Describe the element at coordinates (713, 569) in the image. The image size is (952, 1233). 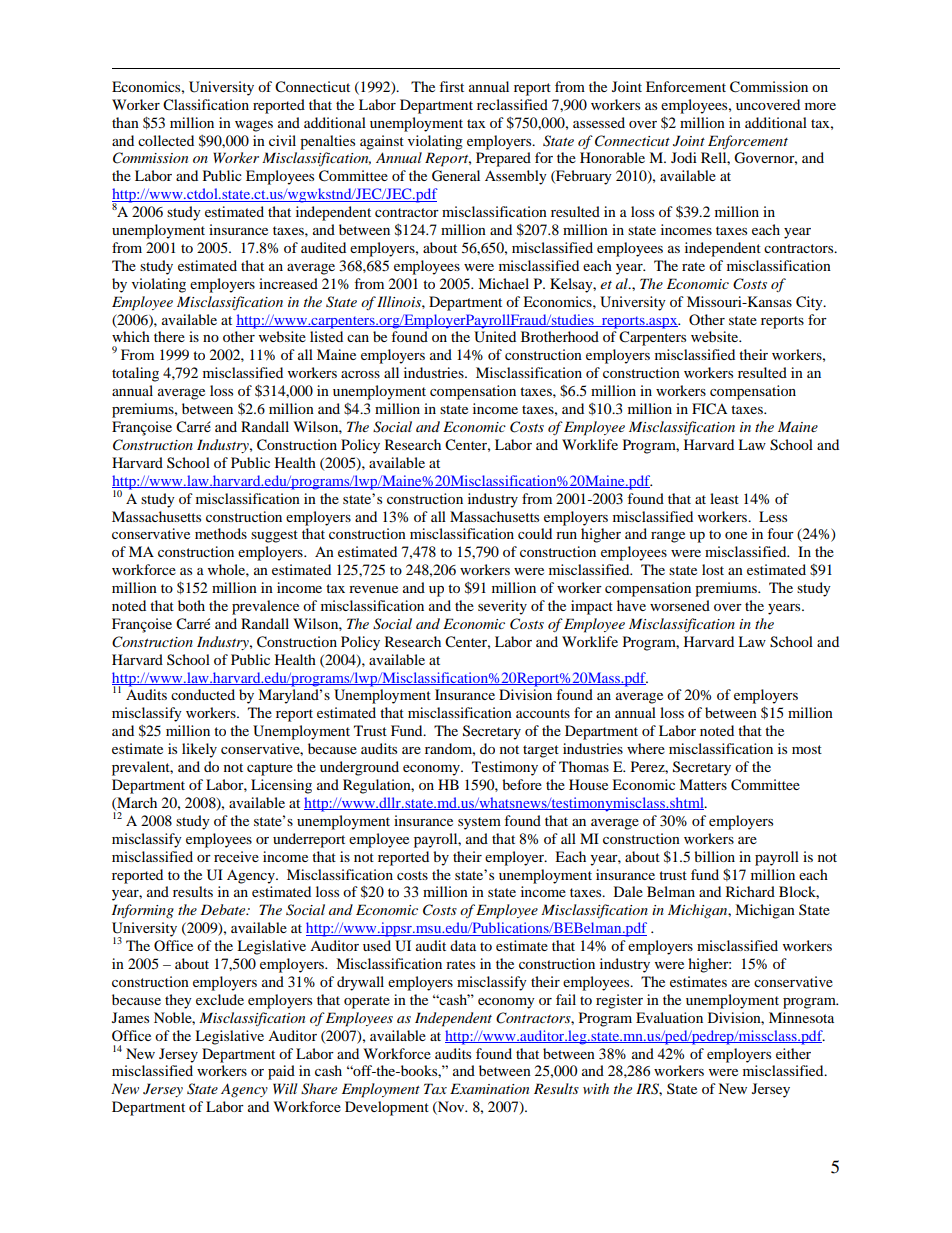
I see `lost` at that location.
